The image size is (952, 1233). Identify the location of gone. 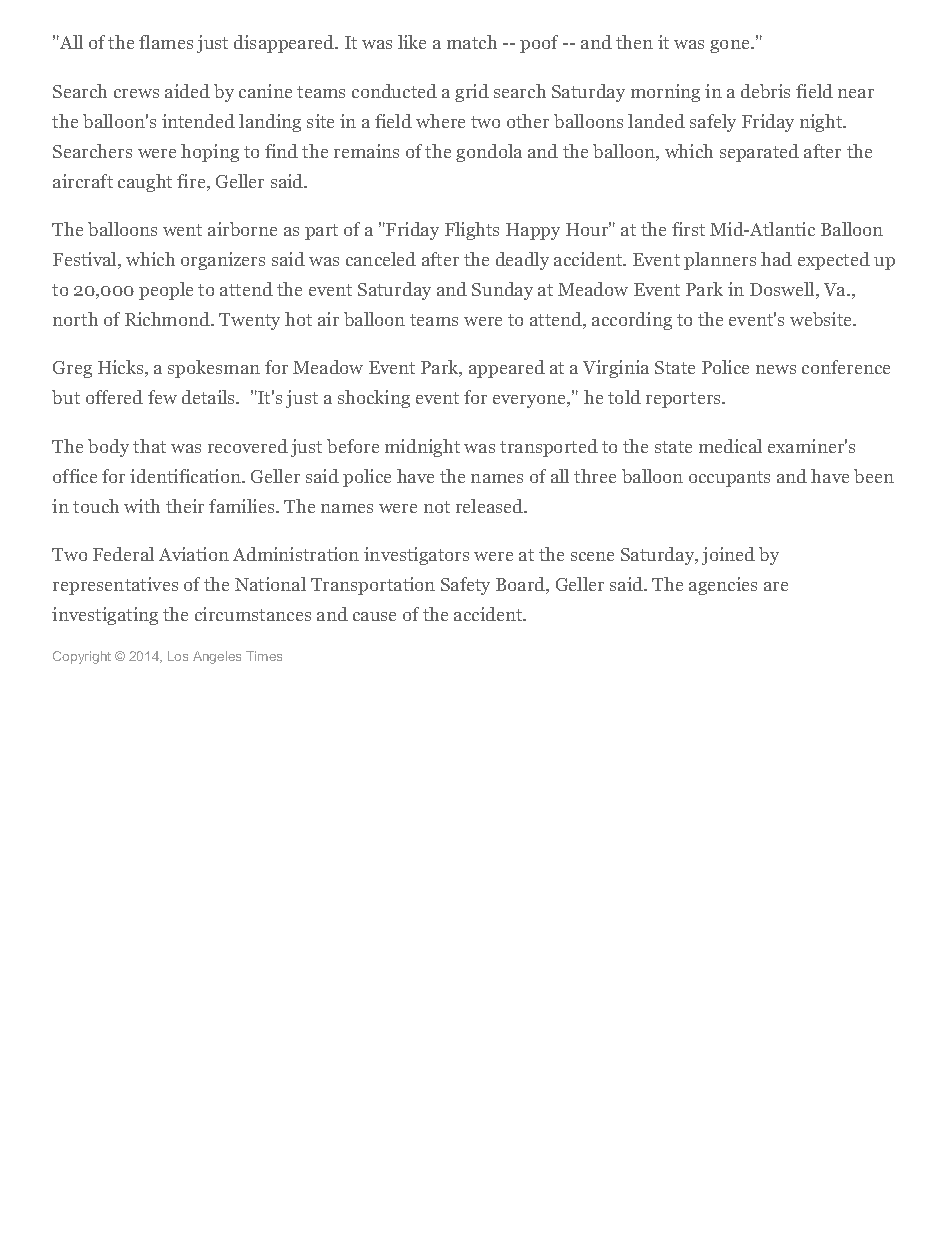
(731, 46).
